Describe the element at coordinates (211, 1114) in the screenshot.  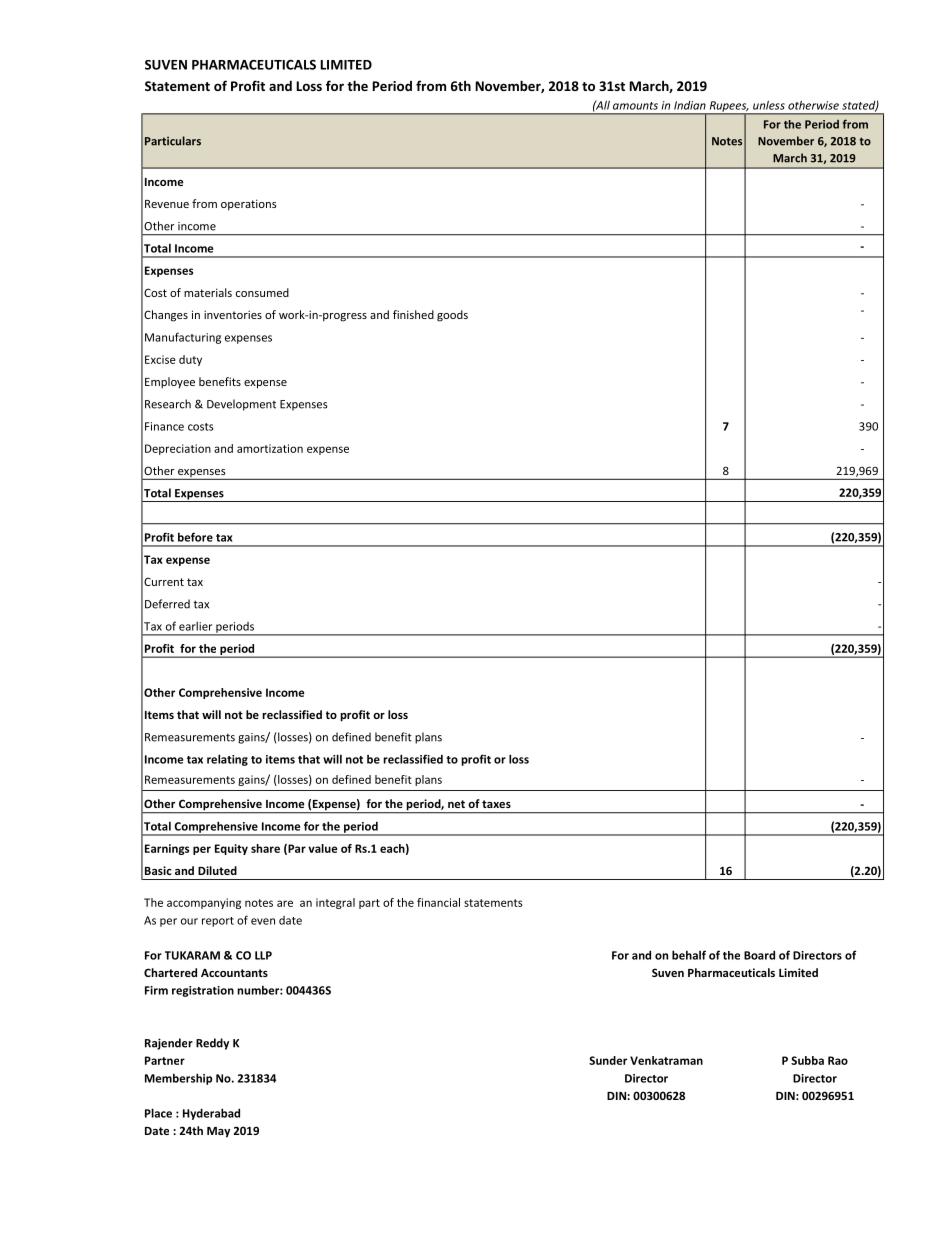
I see `Hyderabad` at that location.
